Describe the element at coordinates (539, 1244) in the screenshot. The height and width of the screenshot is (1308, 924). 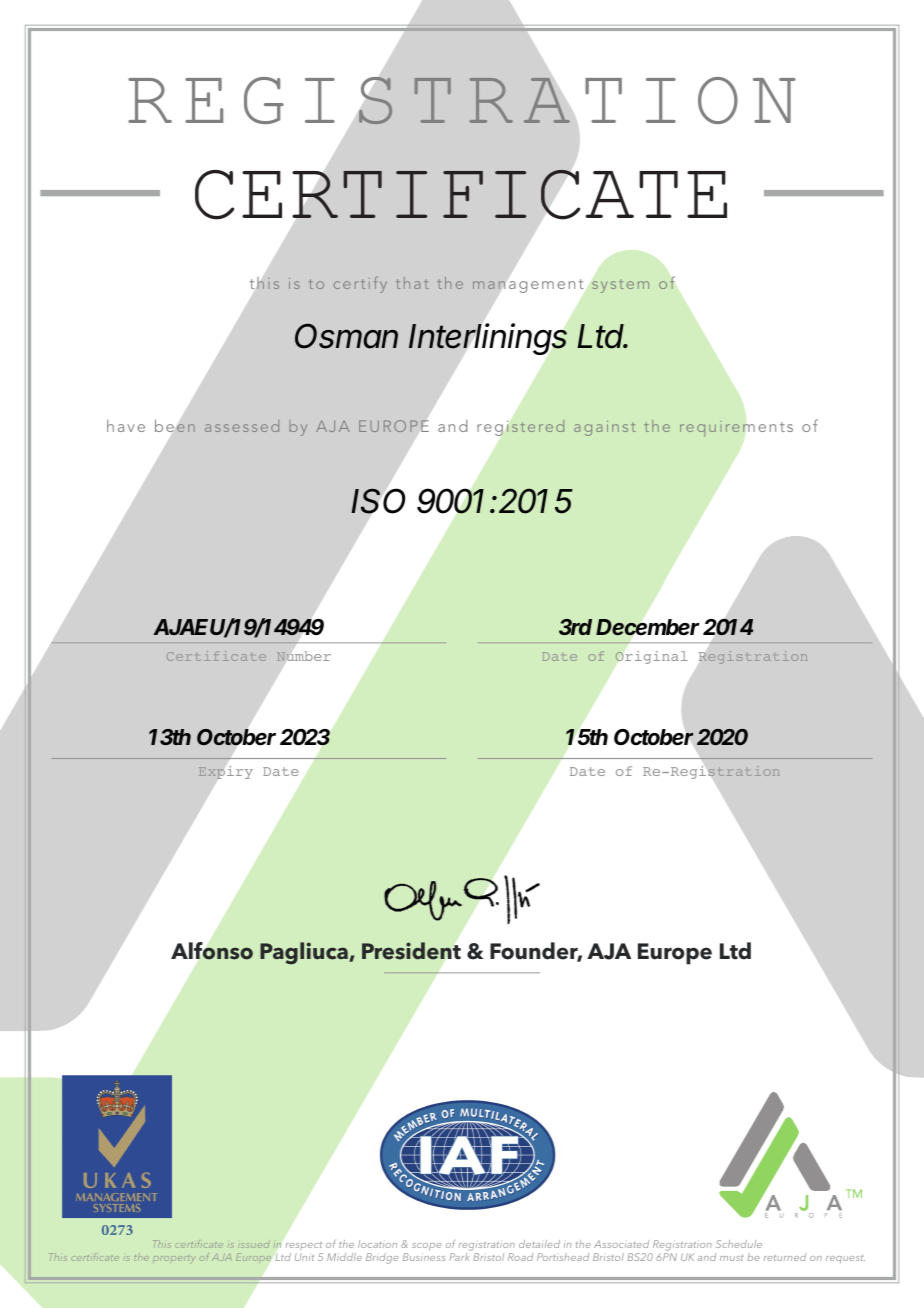
I see `detailed` at that location.
